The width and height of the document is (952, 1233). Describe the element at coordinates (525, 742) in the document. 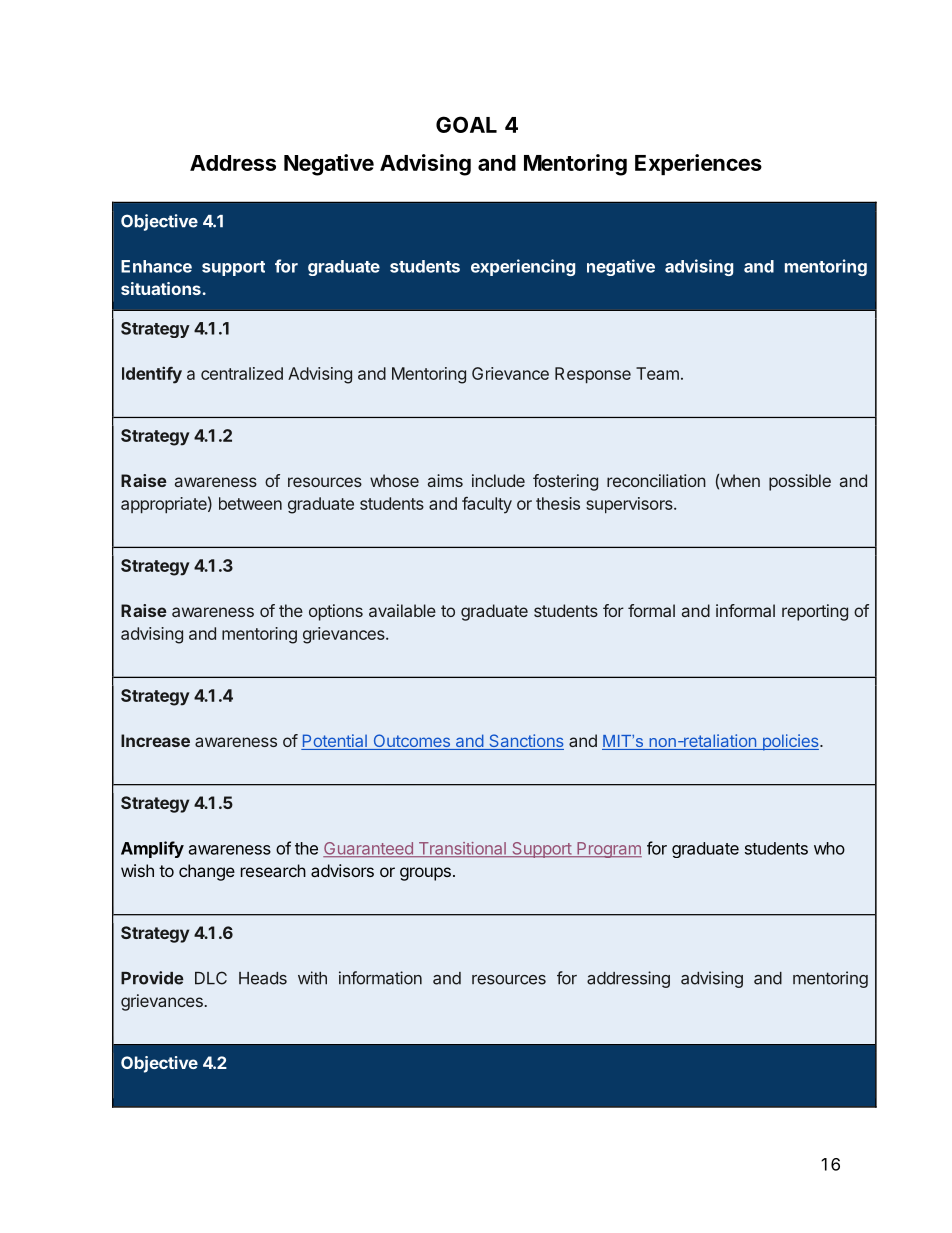

I see `Sanctions` at that location.
